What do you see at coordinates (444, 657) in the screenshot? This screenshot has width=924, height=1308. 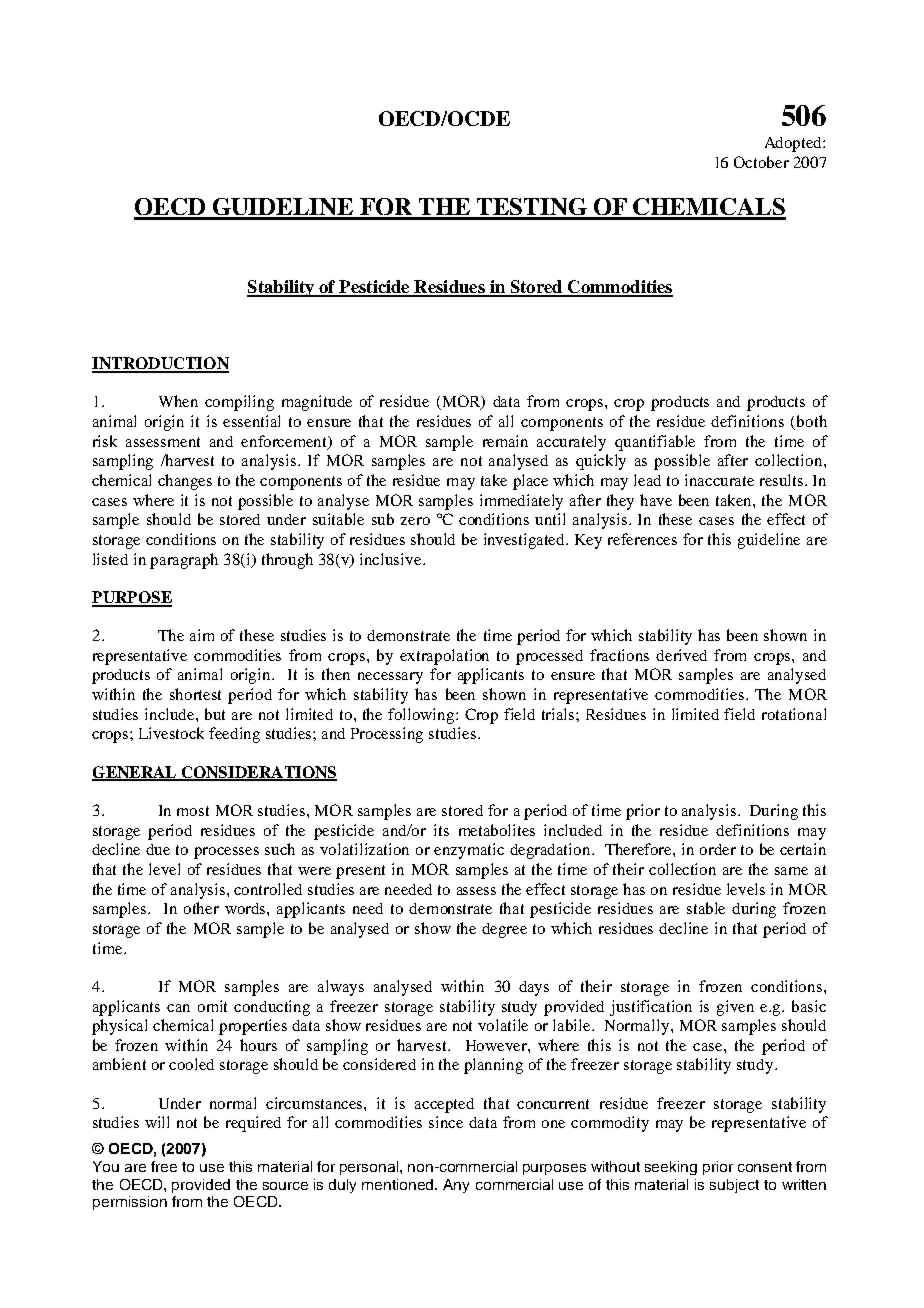 I see `extrapolation` at bounding box center [444, 657].
